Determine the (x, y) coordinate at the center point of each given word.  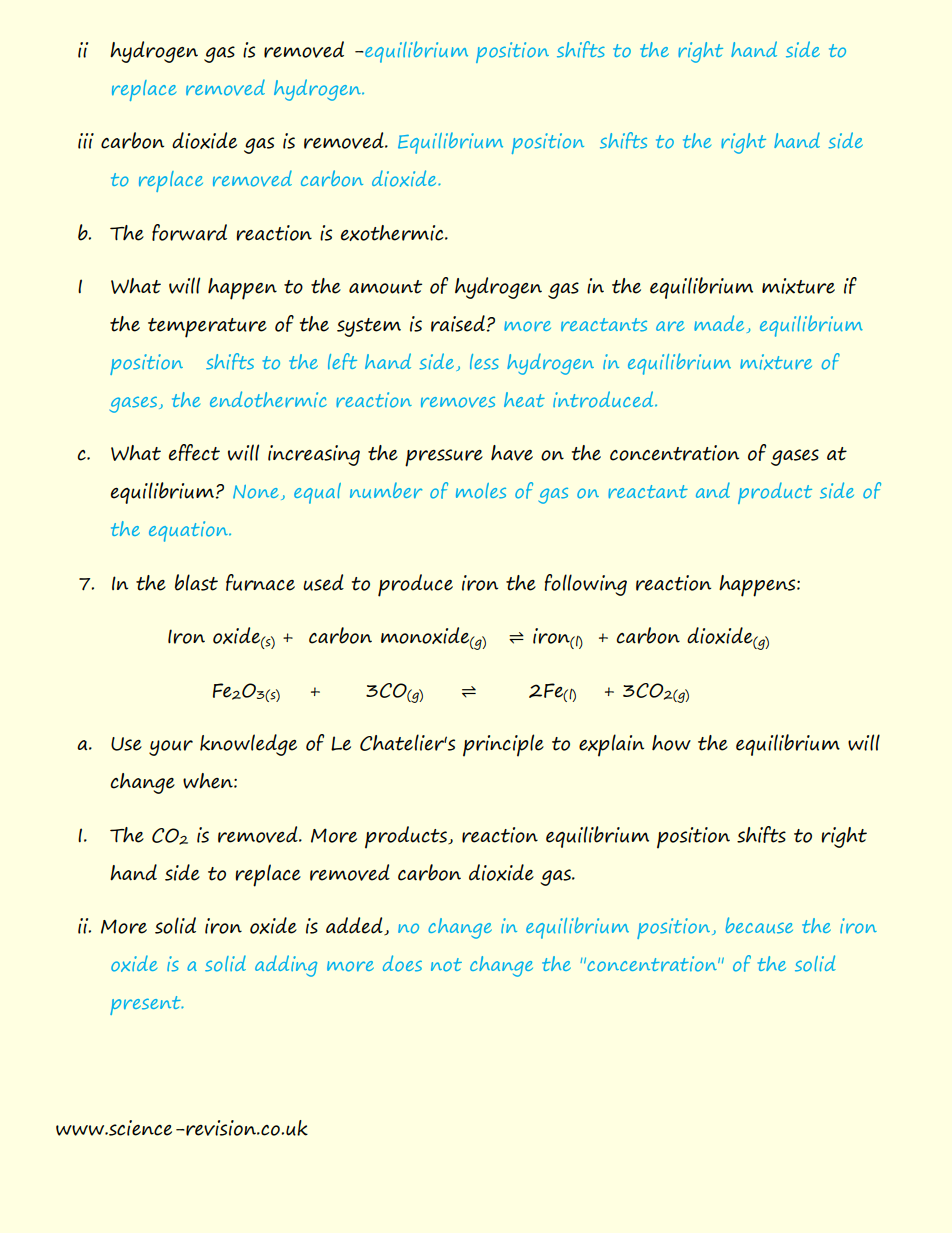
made (719, 323)
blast (196, 582)
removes (458, 402)
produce (415, 585)
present (146, 1005)
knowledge (248, 745)
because (759, 925)
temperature (207, 328)
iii (86, 141)
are (670, 326)
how (671, 743)
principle (503, 745)
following (585, 585)
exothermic (393, 233)
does (402, 963)
